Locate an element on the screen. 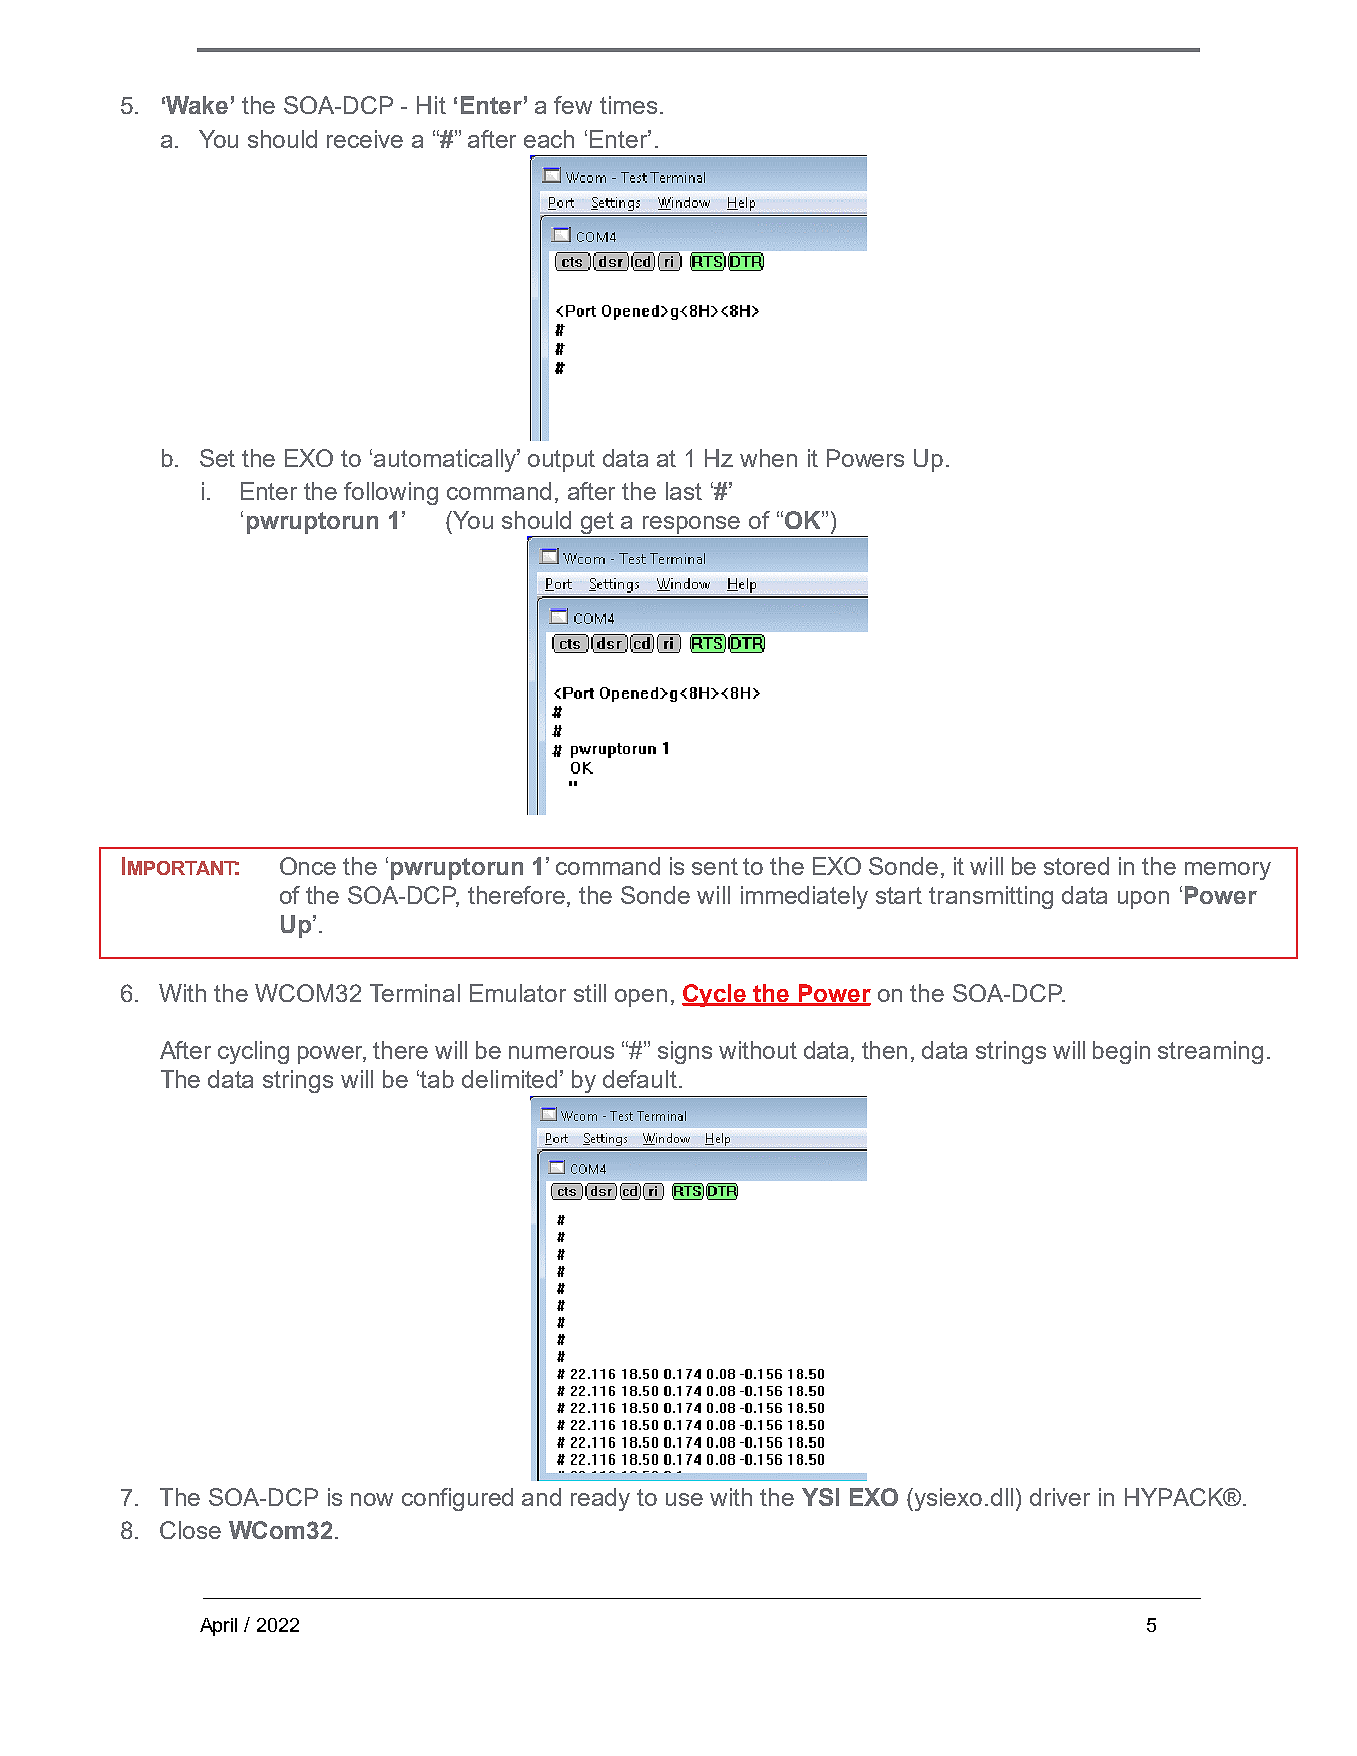  use is located at coordinates (684, 1499).
